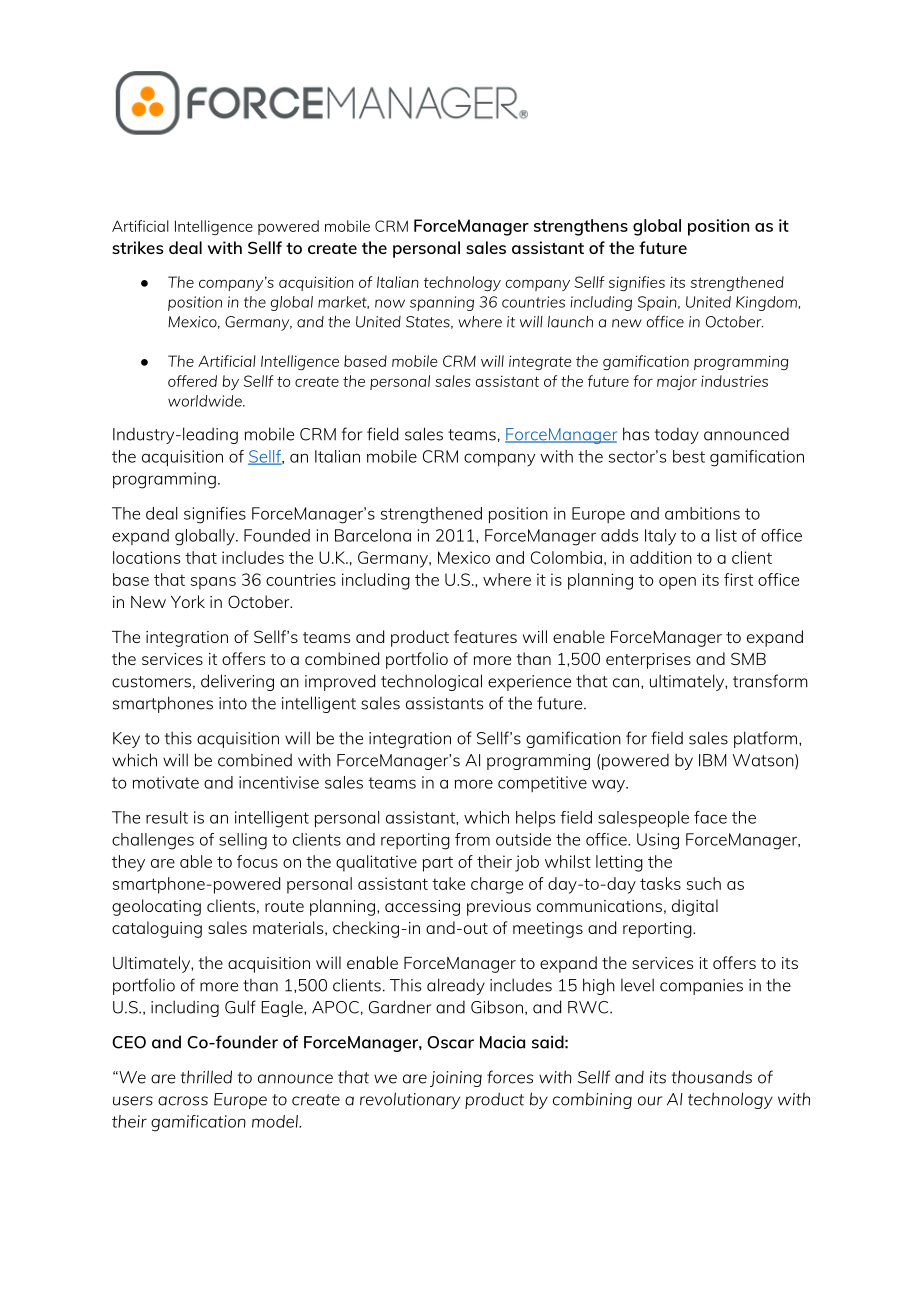 Image resolution: width=924 pixels, height=1308 pixels. Describe the element at coordinates (472, 839) in the screenshot. I see `from` at that location.
